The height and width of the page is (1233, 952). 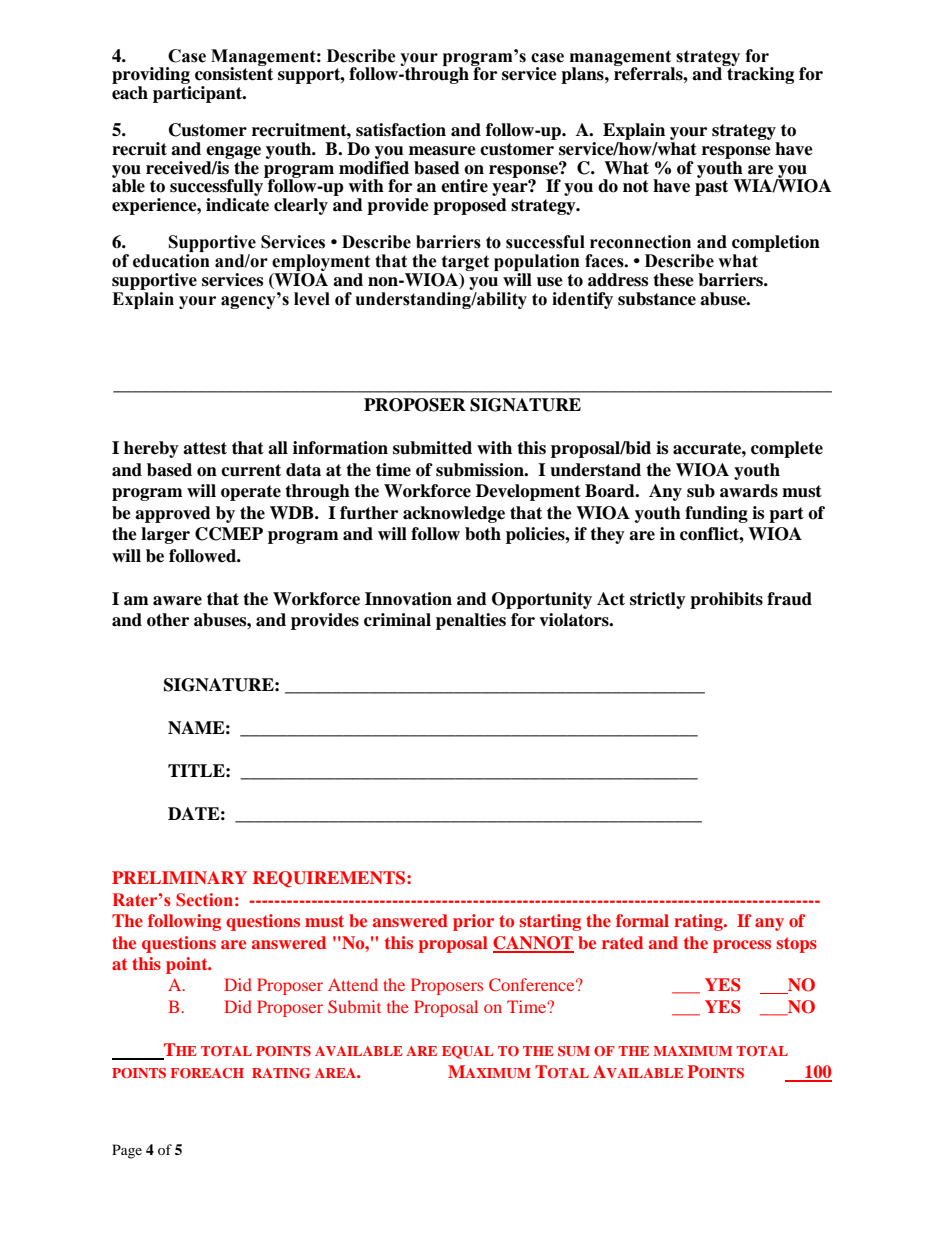 I want to click on tracking, so click(x=759, y=74).
